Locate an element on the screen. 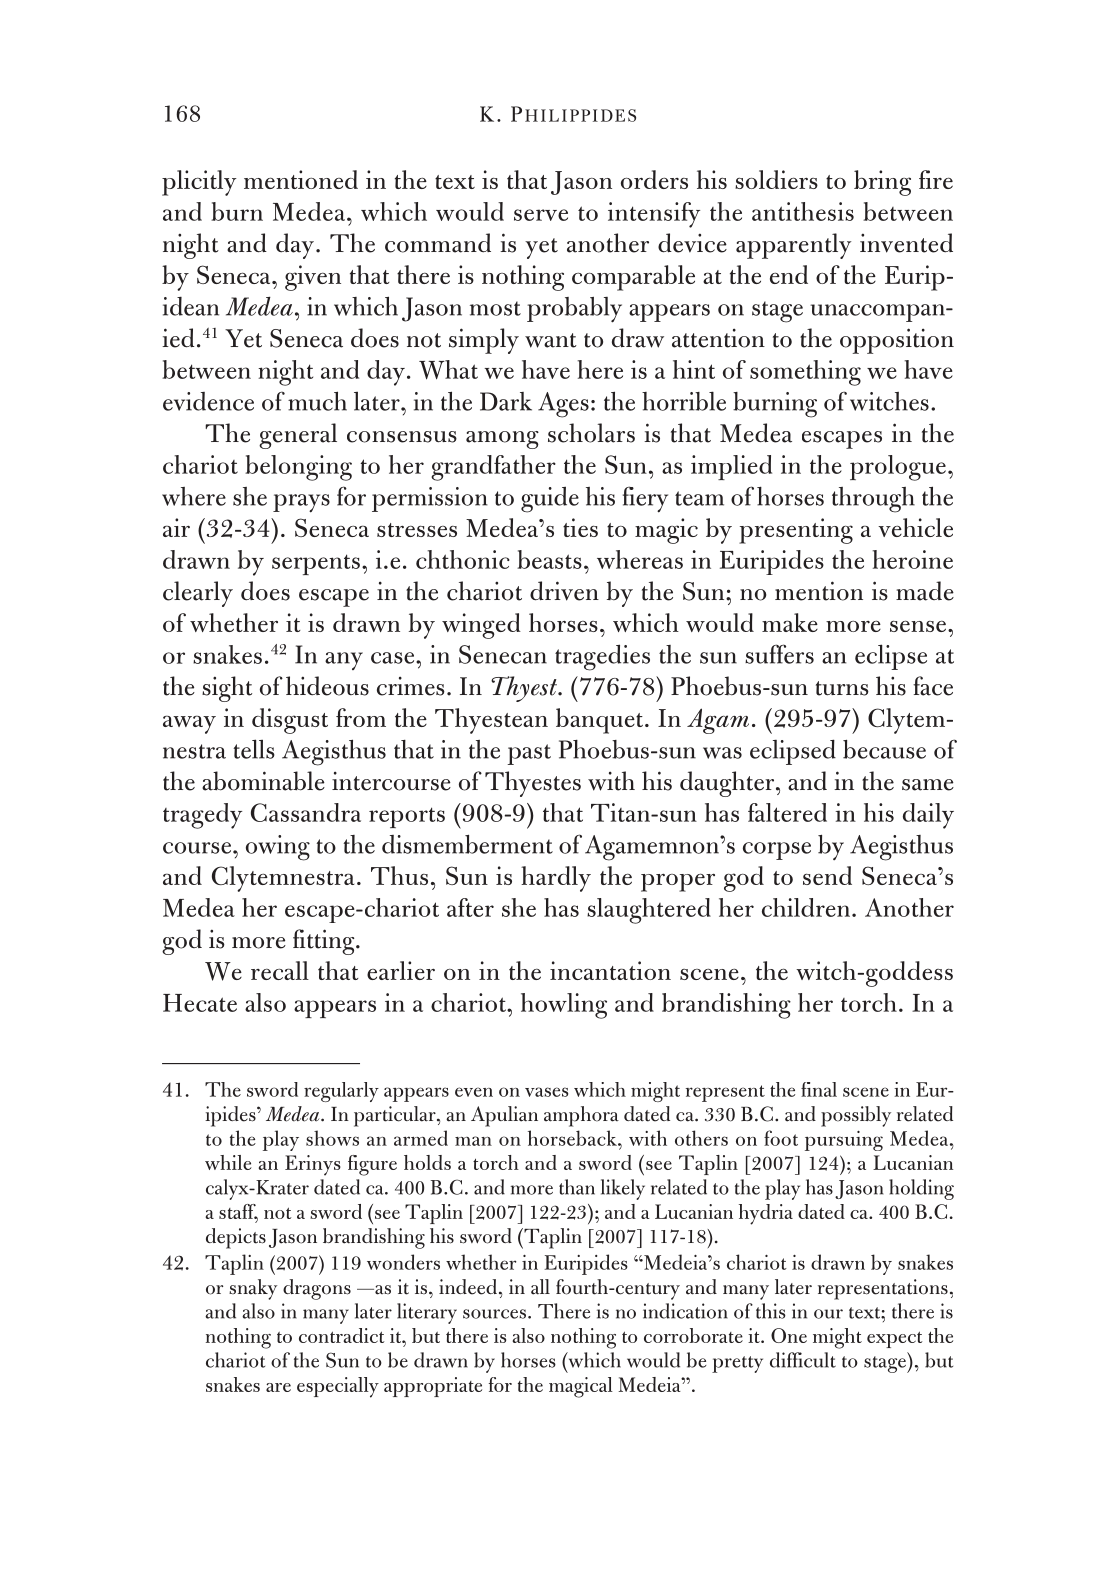  serve is located at coordinates (541, 215).
